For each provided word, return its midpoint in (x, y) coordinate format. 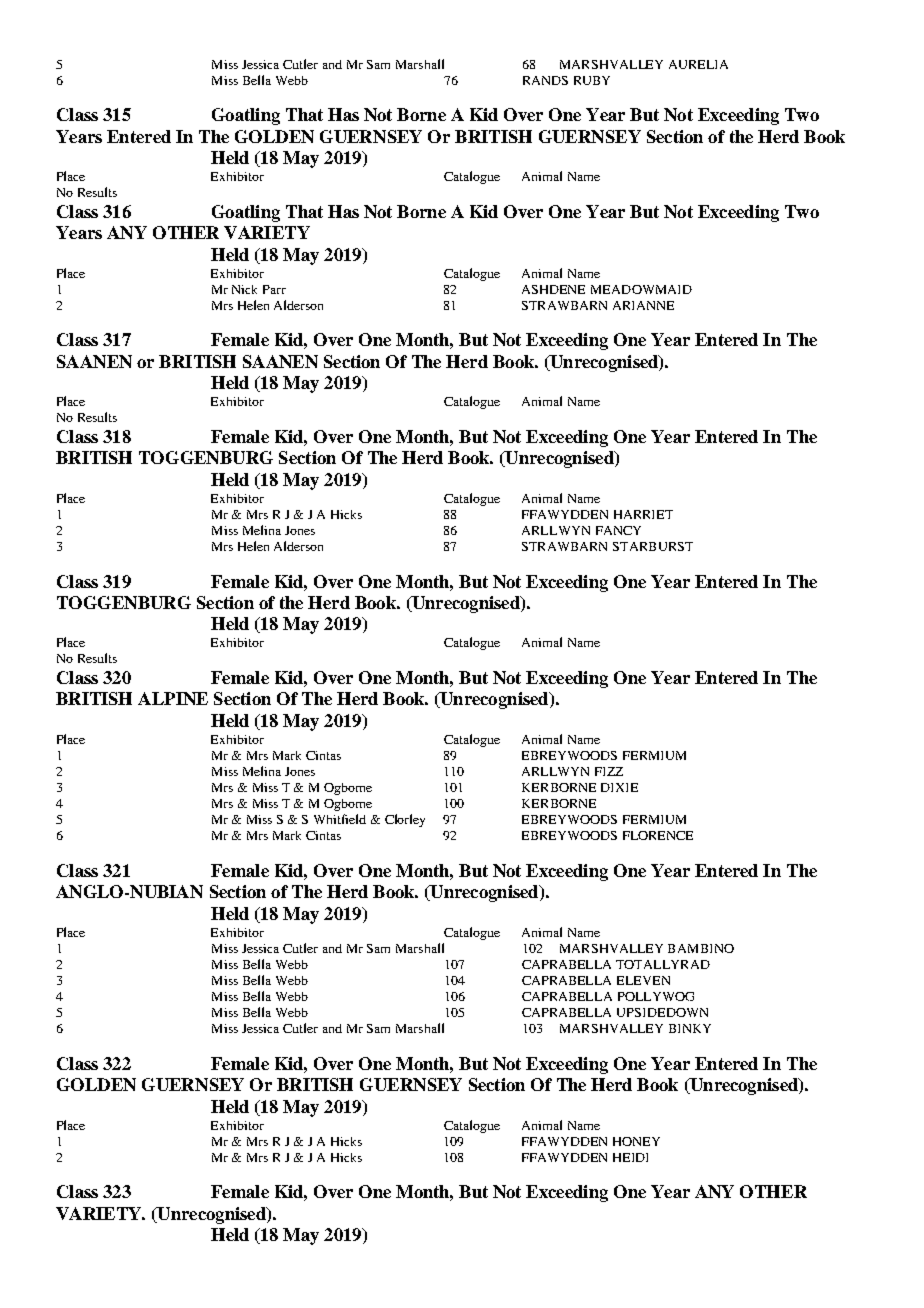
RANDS (545, 80)
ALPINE (173, 698)
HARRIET (643, 514)
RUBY (592, 80)
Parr (274, 289)
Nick (244, 289)
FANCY (618, 530)
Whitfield (340, 819)
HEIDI (630, 1157)
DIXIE (619, 787)
